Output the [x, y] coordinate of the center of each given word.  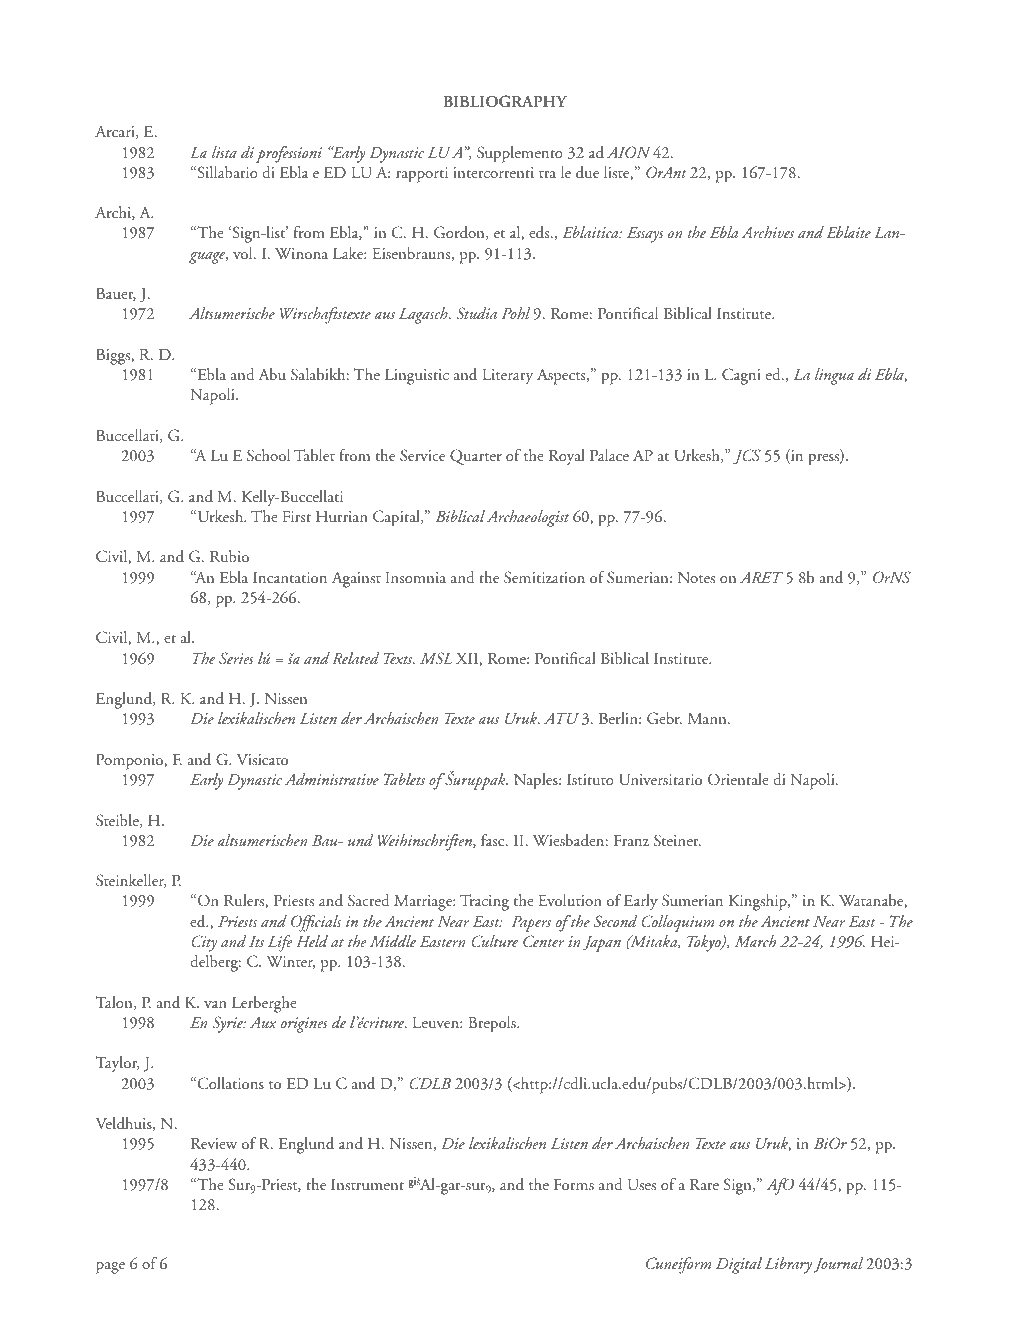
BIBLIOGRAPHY [505, 101]
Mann [708, 718]
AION [629, 152]
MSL [436, 658]
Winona [301, 253]
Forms [574, 1184]
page [110, 1268]
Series [236, 658]
